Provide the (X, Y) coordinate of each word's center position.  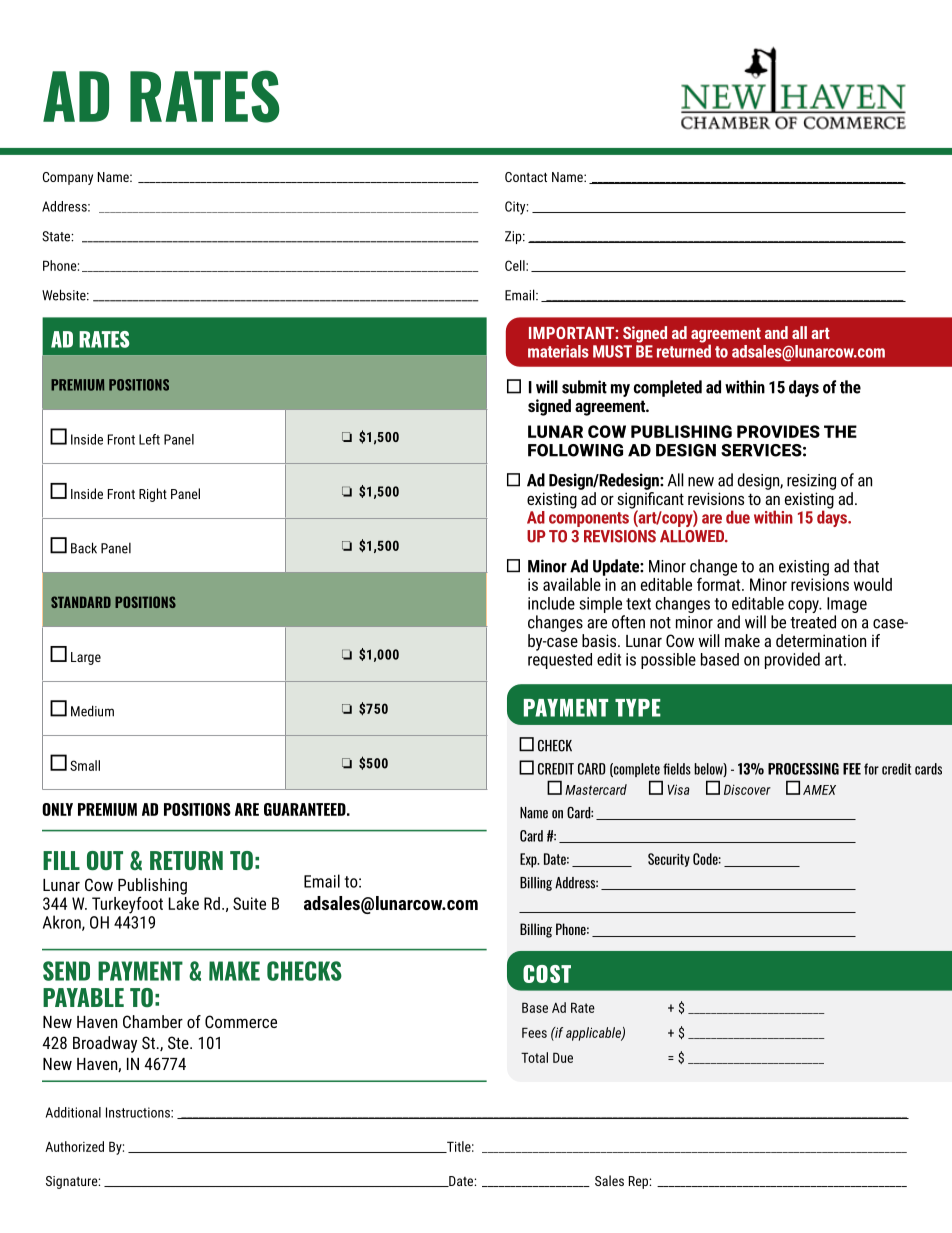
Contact (526, 177)
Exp (529, 860)
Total (534, 1057)
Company (68, 178)
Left (149, 439)
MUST (612, 351)
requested (560, 659)
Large (86, 658)
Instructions (139, 1112)
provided (792, 660)
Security (669, 860)
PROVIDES (778, 431)
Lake (184, 902)
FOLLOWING (575, 450)
